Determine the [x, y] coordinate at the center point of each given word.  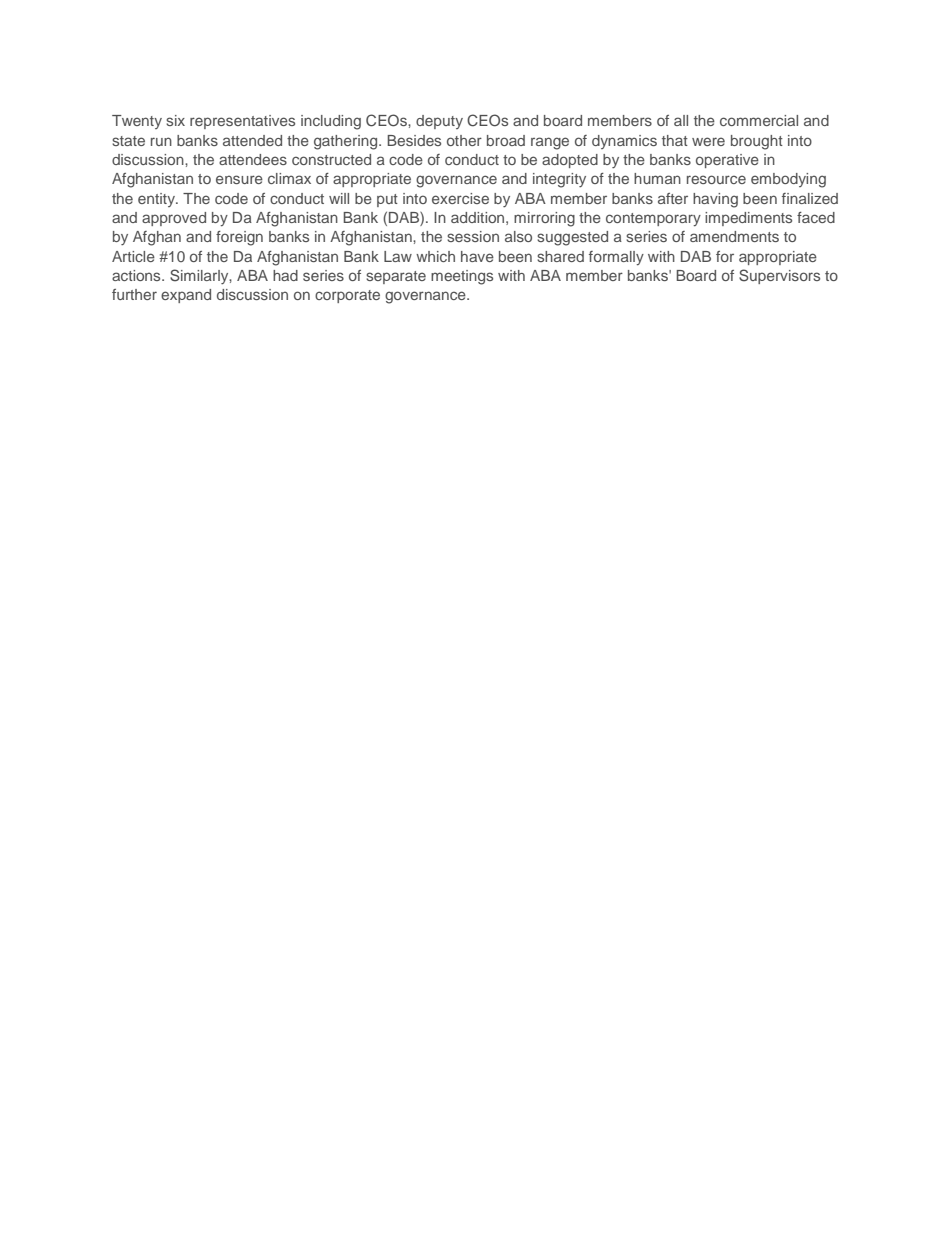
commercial [759, 120]
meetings [462, 277]
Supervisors [779, 276]
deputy [439, 122]
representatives [242, 122]
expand [186, 296]
